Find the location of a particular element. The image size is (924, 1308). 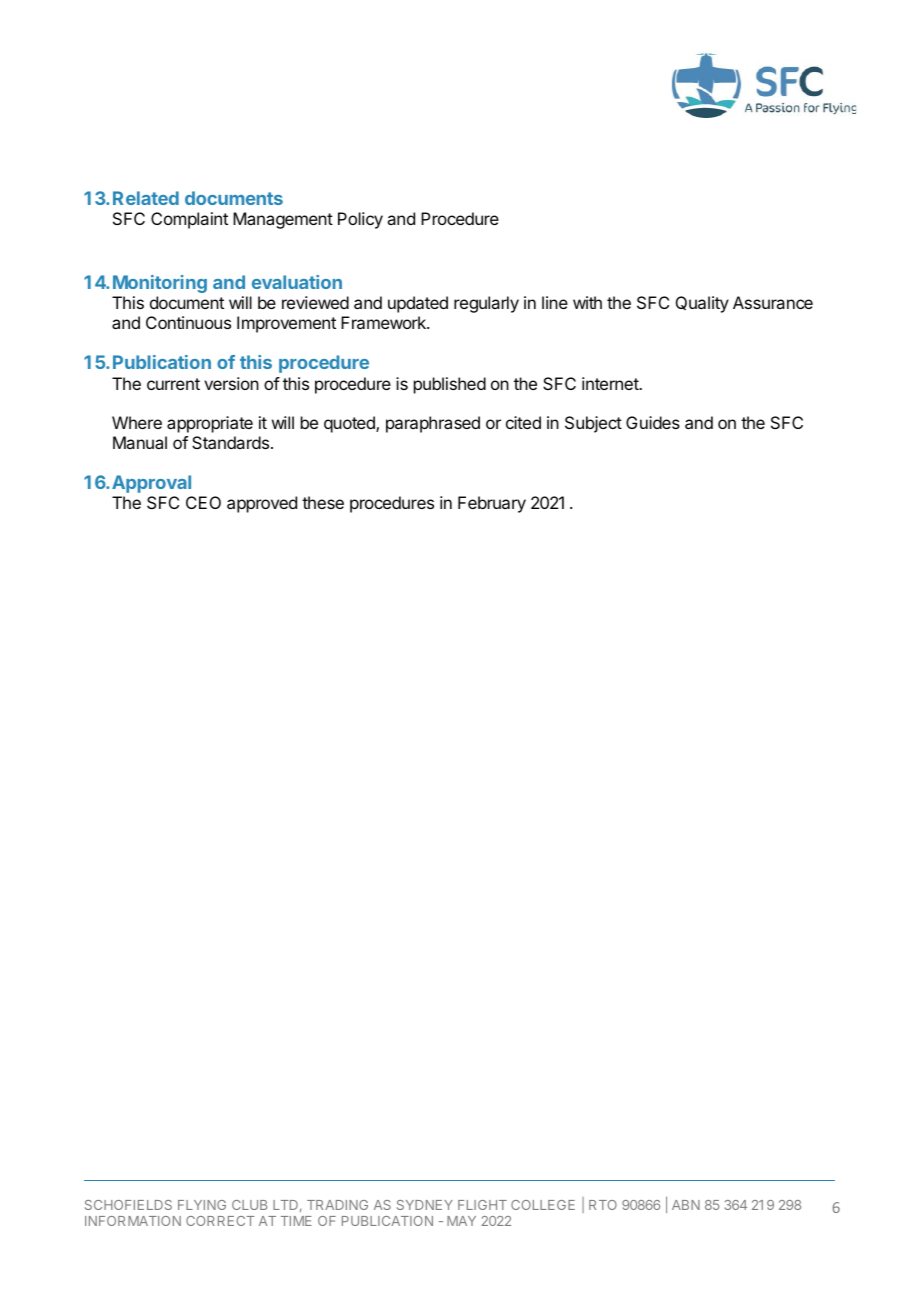

SYDNEY is located at coordinates (425, 1205).
